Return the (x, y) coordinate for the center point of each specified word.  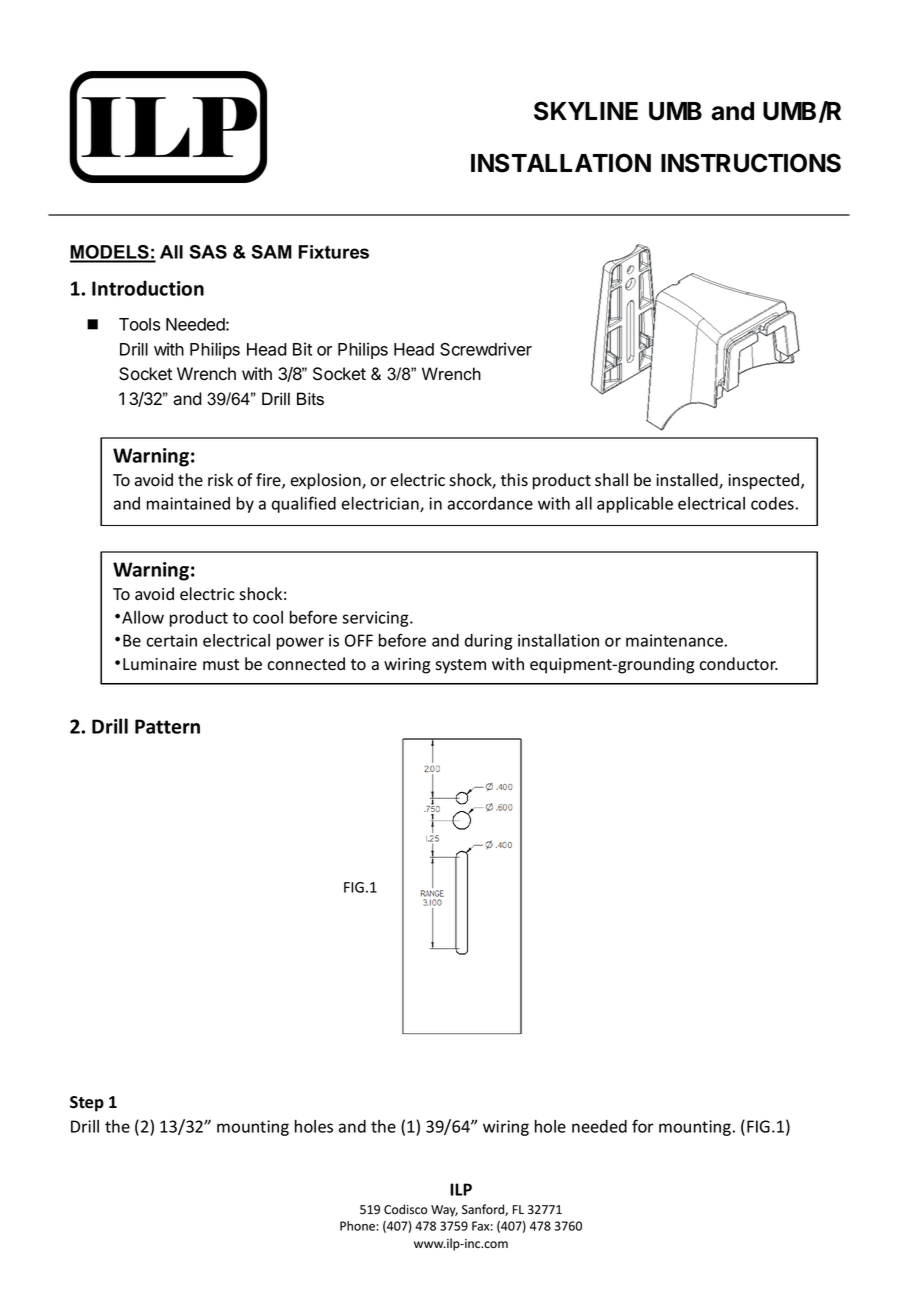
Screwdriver (486, 349)
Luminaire (160, 664)
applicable (635, 505)
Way (444, 1211)
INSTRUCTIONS (751, 163)
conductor (738, 664)
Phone (358, 1226)
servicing (376, 619)
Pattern (167, 726)
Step (87, 1104)
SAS (208, 252)
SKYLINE (586, 111)
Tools (139, 324)
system (460, 666)
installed (688, 481)
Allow (143, 617)
